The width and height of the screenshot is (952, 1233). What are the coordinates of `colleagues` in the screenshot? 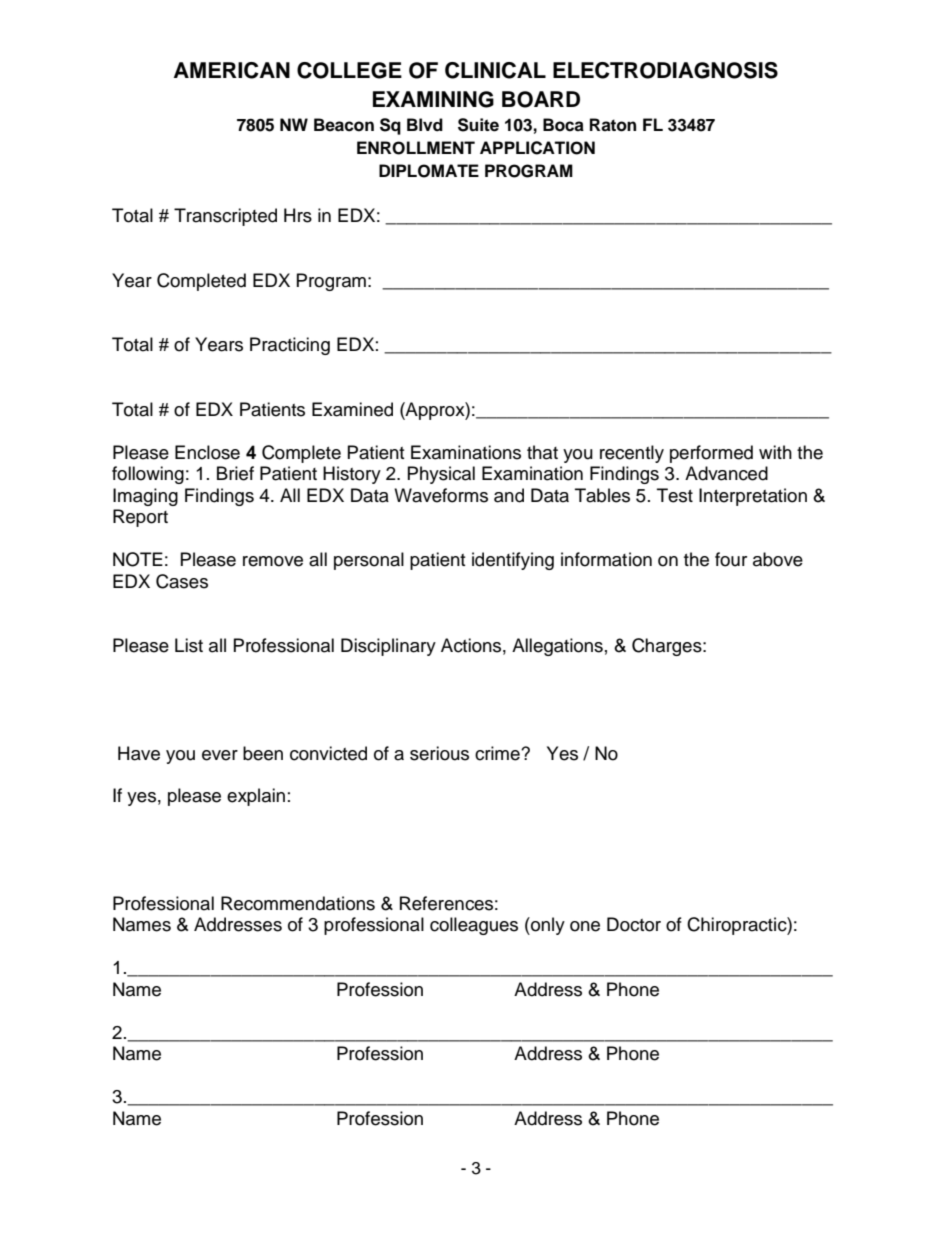 It's located at (474, 926).
